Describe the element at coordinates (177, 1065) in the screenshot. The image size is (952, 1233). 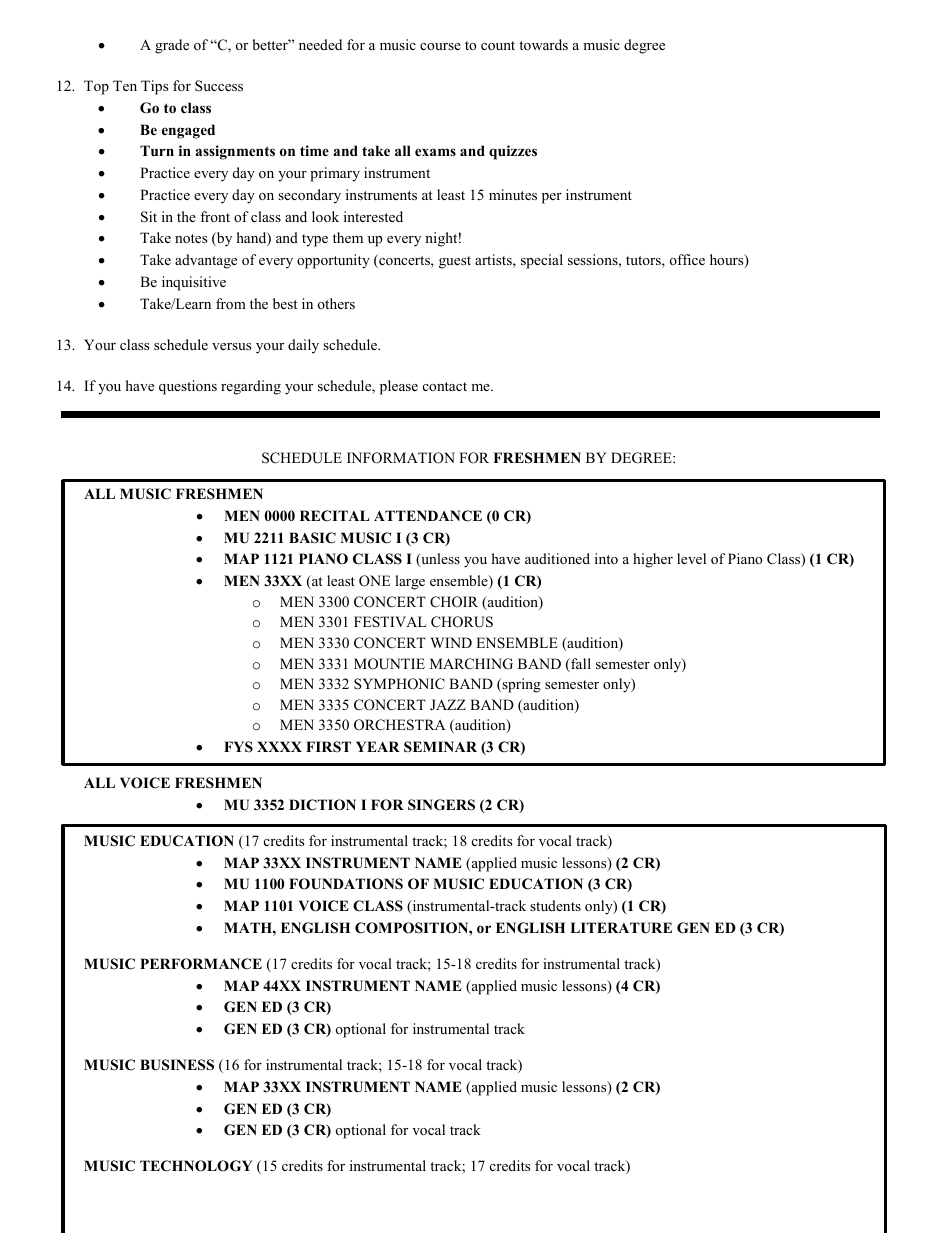
I see `BUSINESS` at that location.
